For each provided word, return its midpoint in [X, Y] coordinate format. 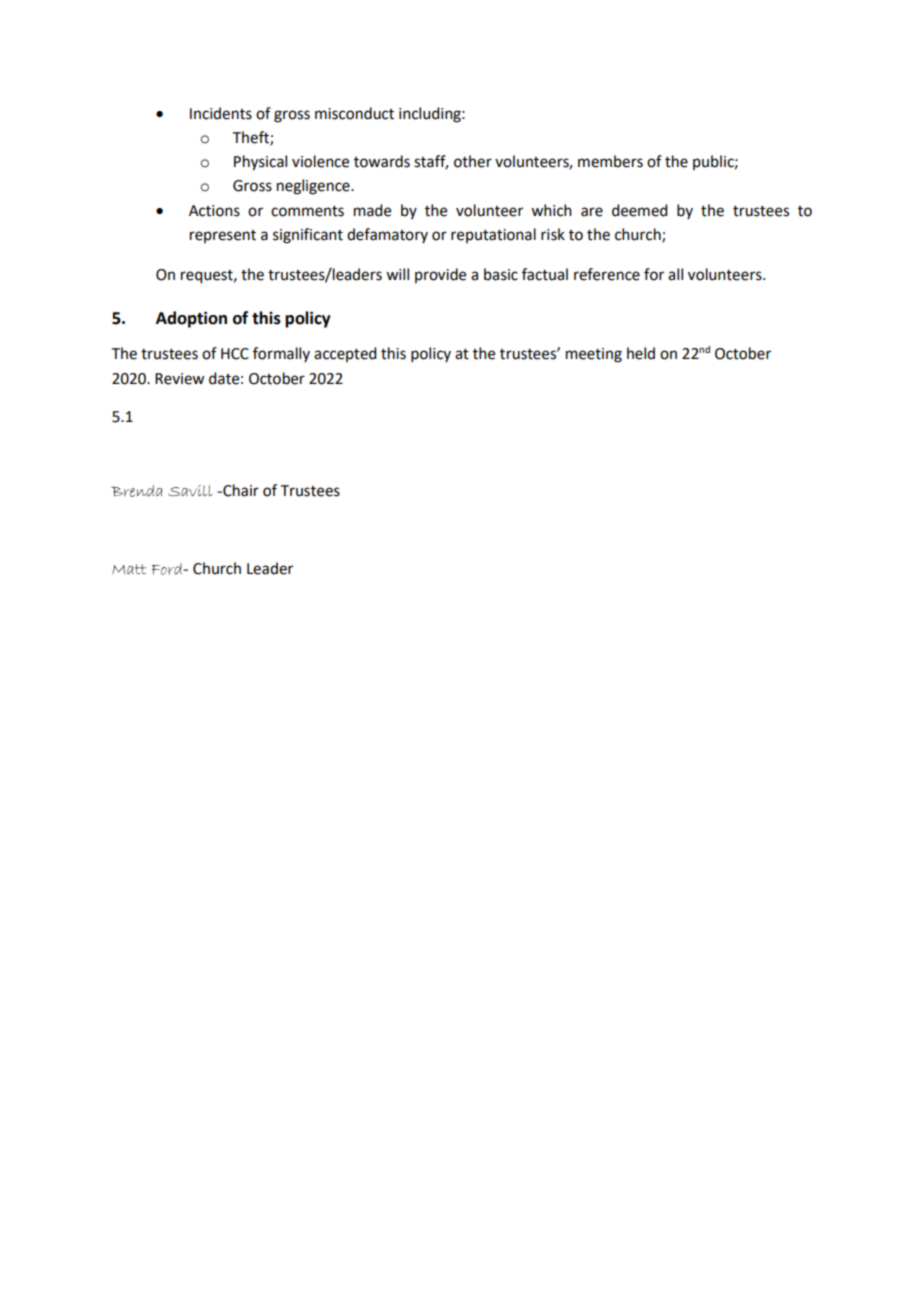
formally [281, 354]
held [641, 353]
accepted [345, 354]
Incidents [221, 113]
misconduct [354, 113]
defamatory [387, 235]
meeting [594, 355]
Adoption [191, 319]
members [610, 161]
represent [223, 236]
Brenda [137, 491]
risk [553, 234]
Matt [129, 569]
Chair [240, 490]
